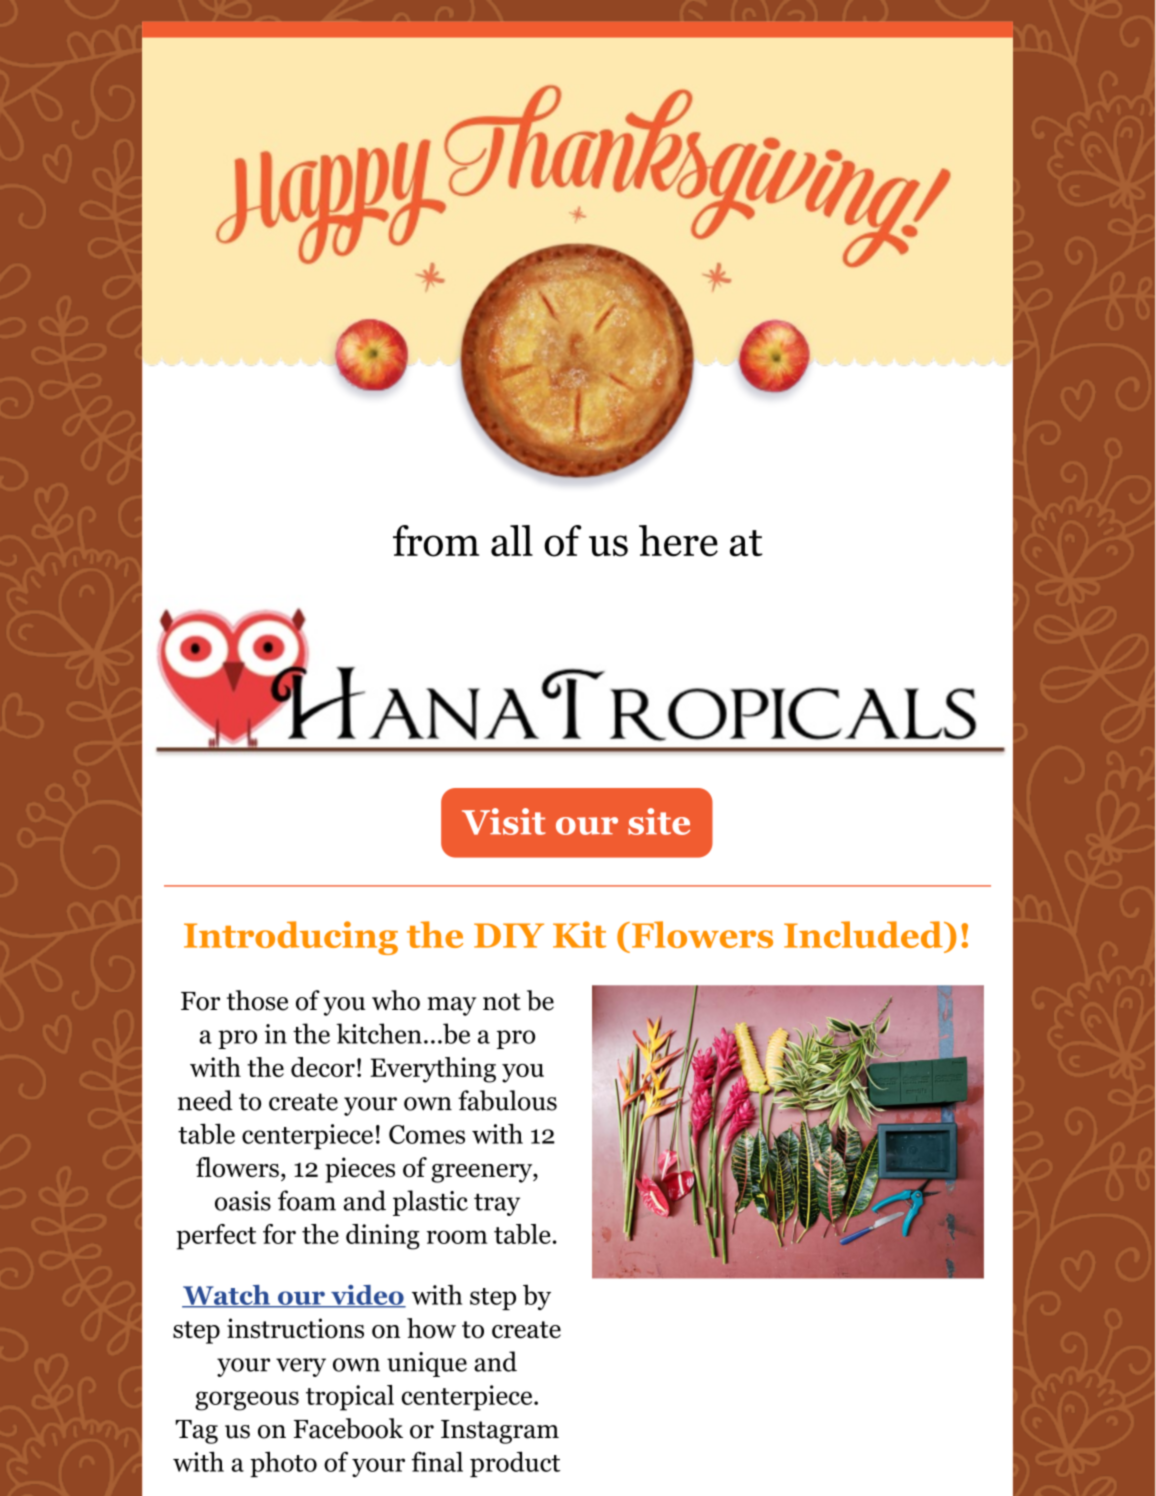 The height and width of the page is (1496, 1156). Describe the element at coordinates (507, 1100) in the page. I see `fabulous` at that location.
